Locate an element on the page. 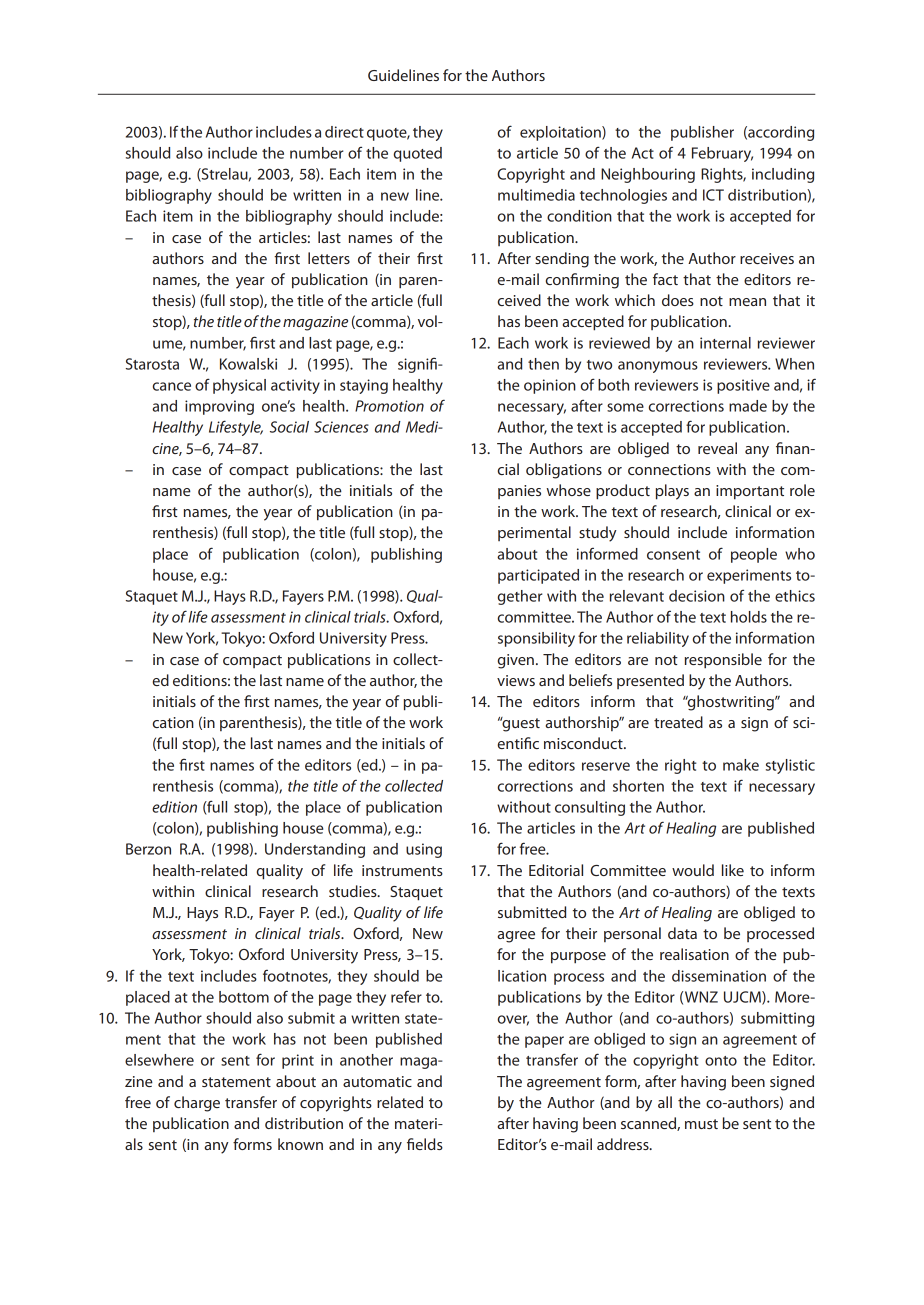  using is located at coordinates (424, 850).
